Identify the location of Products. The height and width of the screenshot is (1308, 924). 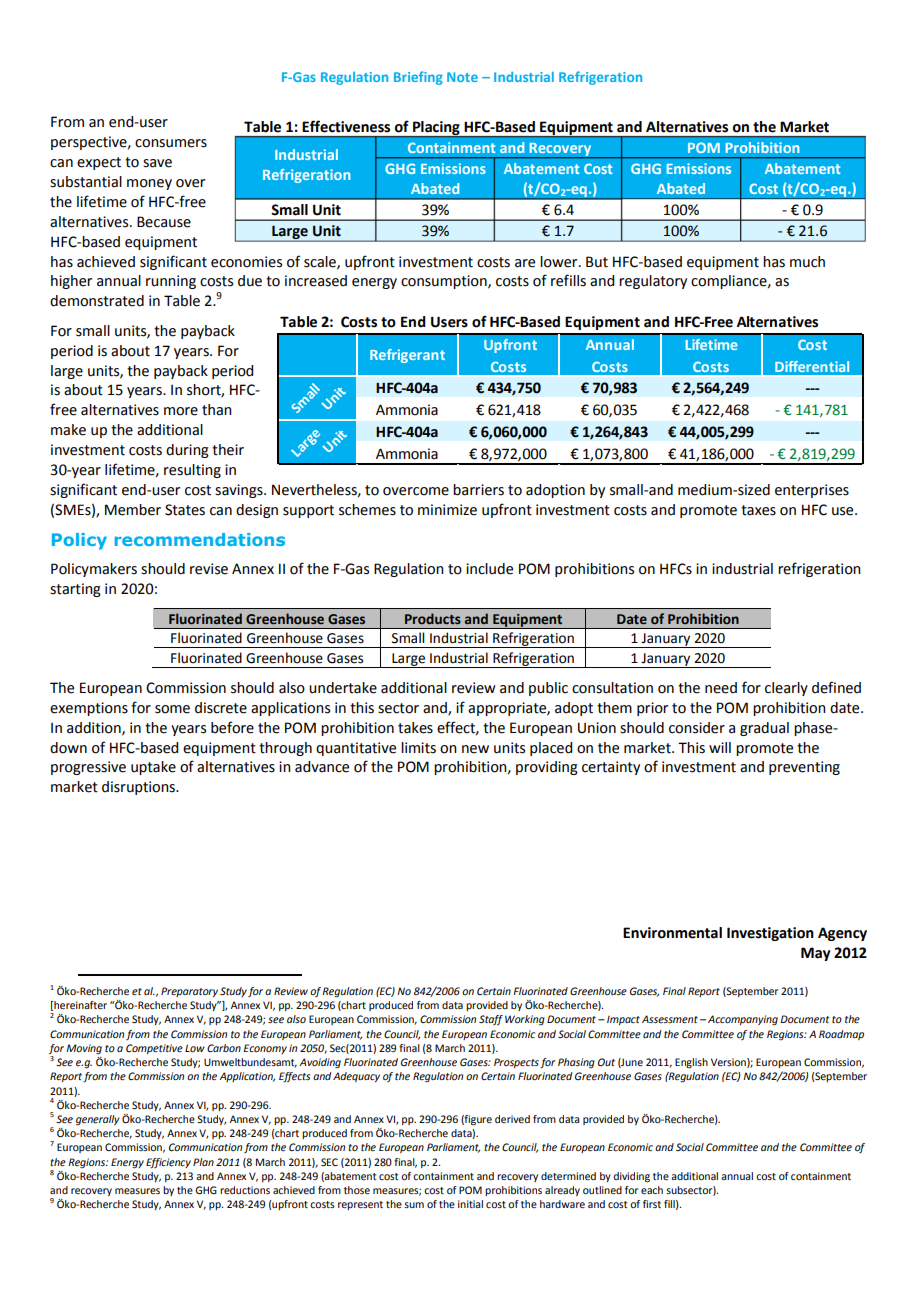
(433, 618).
